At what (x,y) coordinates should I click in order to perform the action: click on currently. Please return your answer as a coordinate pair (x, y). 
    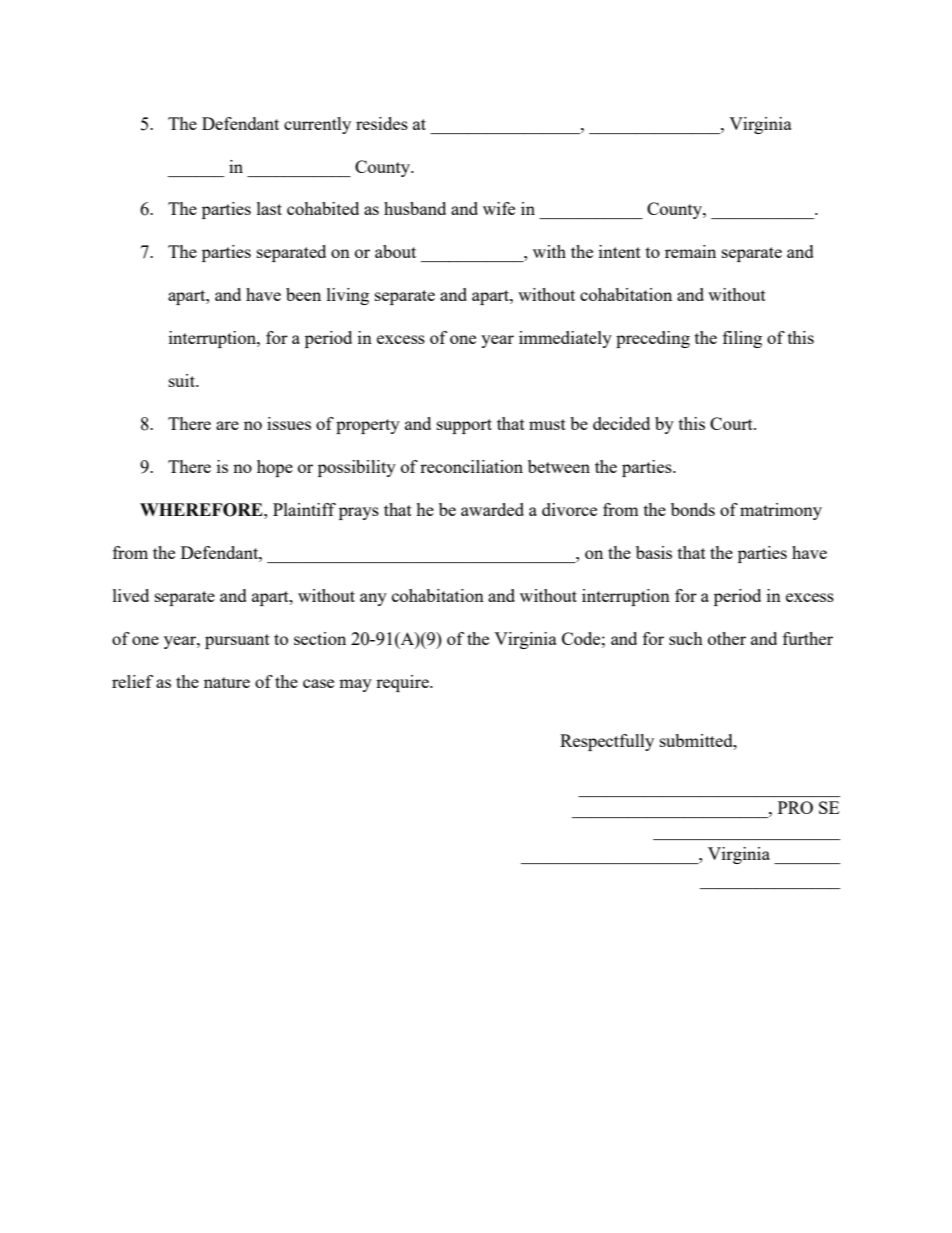
    Looking at the image, I should click on (317, 125).
